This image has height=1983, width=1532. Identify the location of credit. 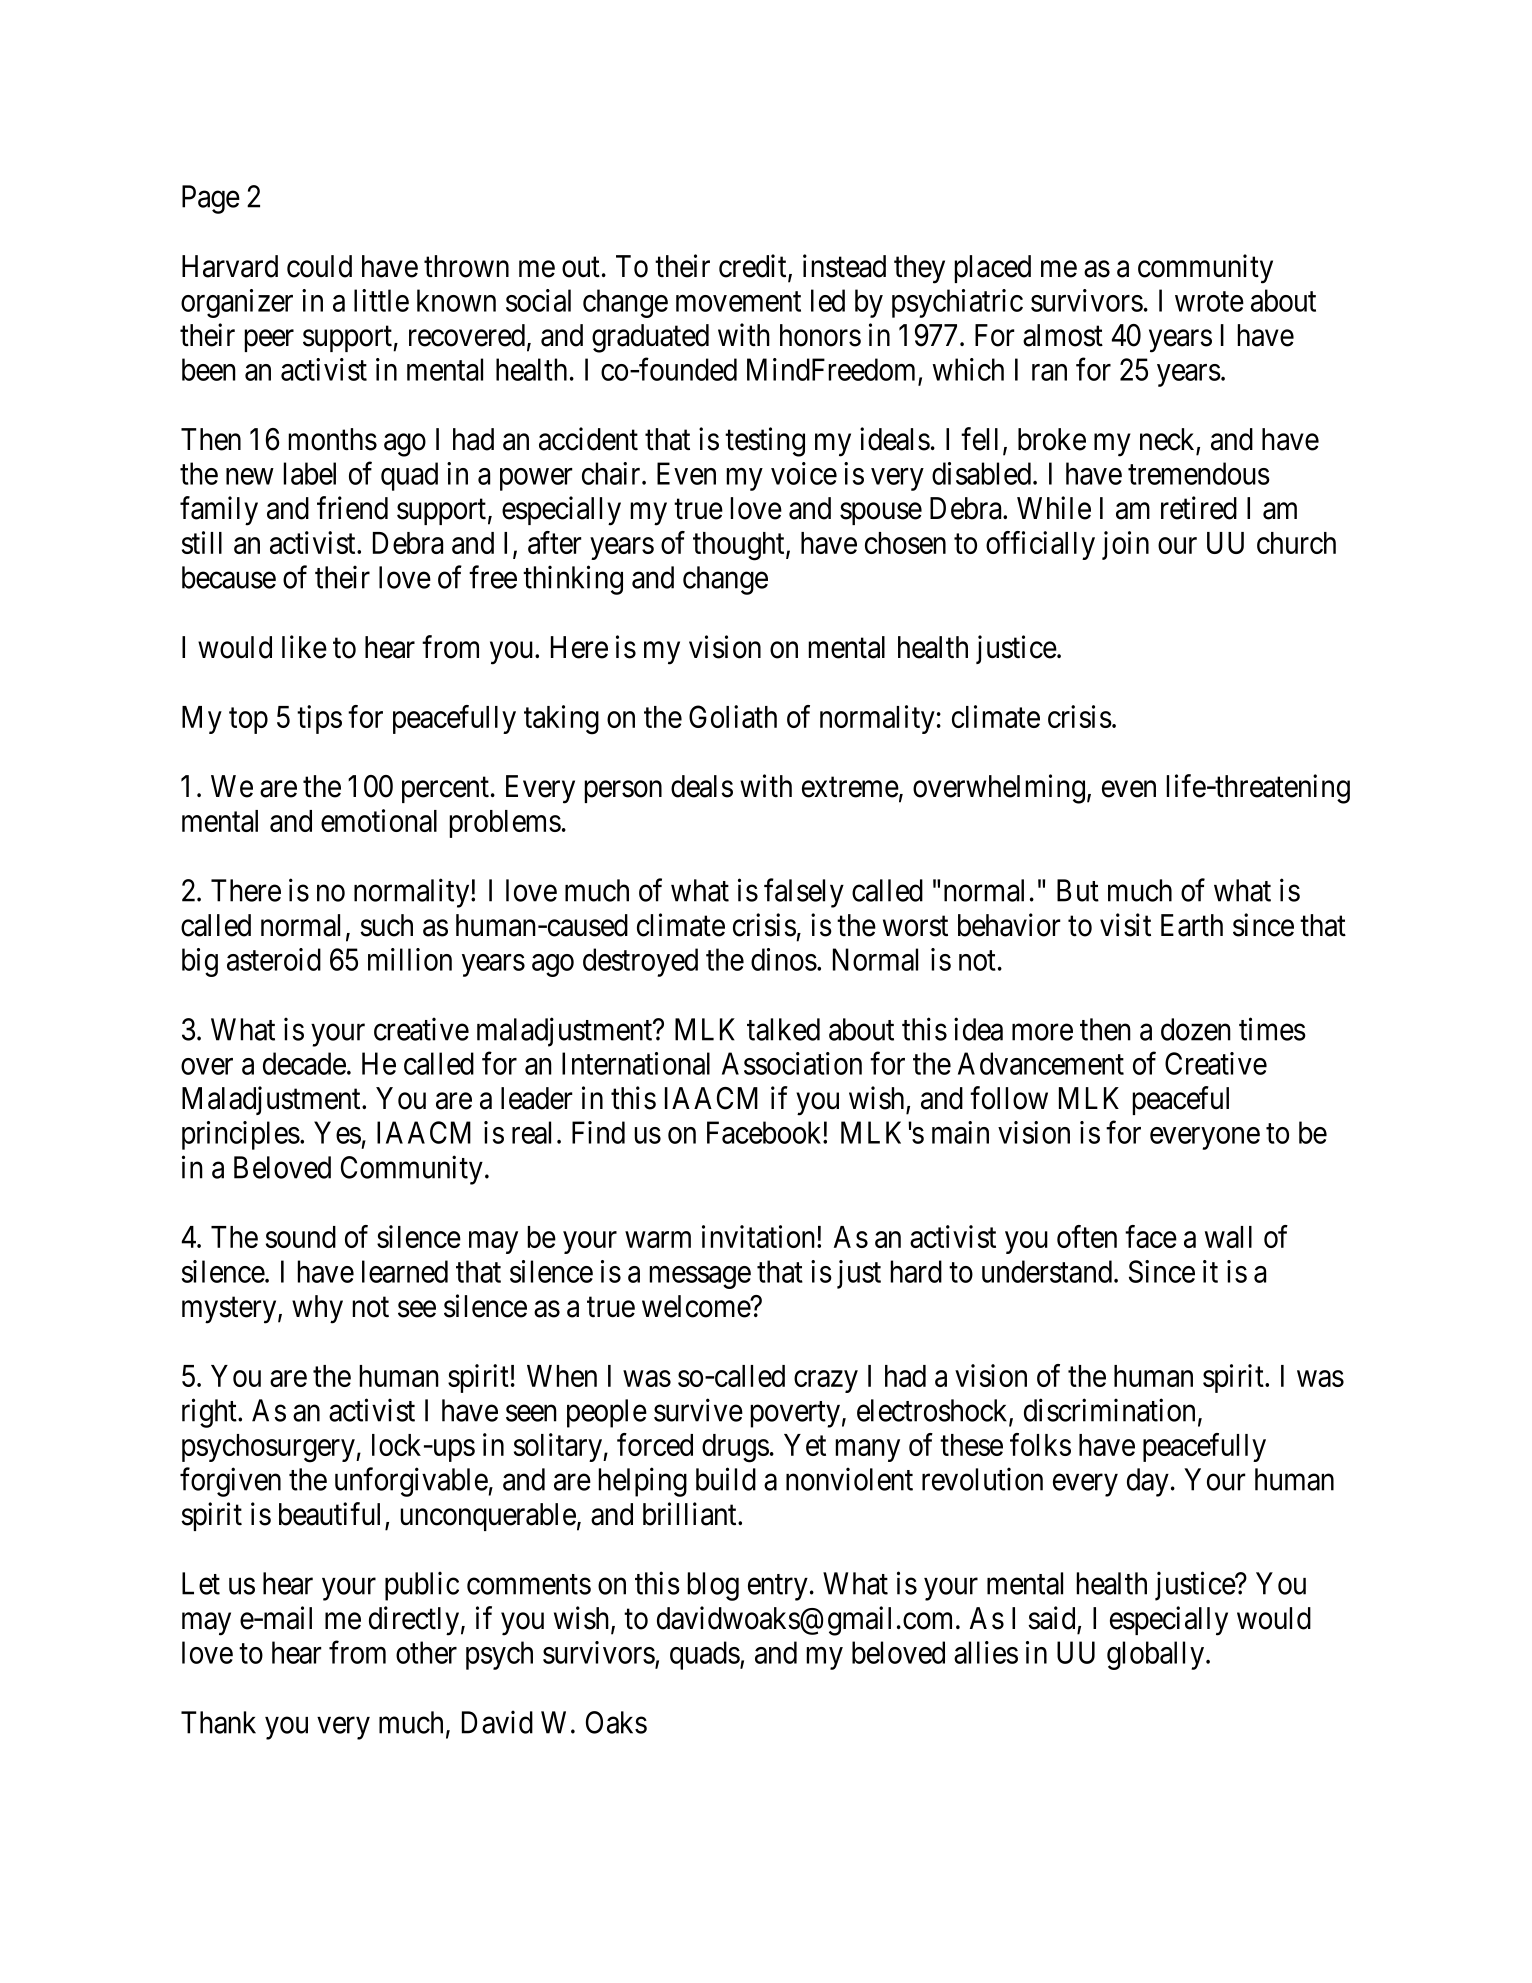
(754, 267).
